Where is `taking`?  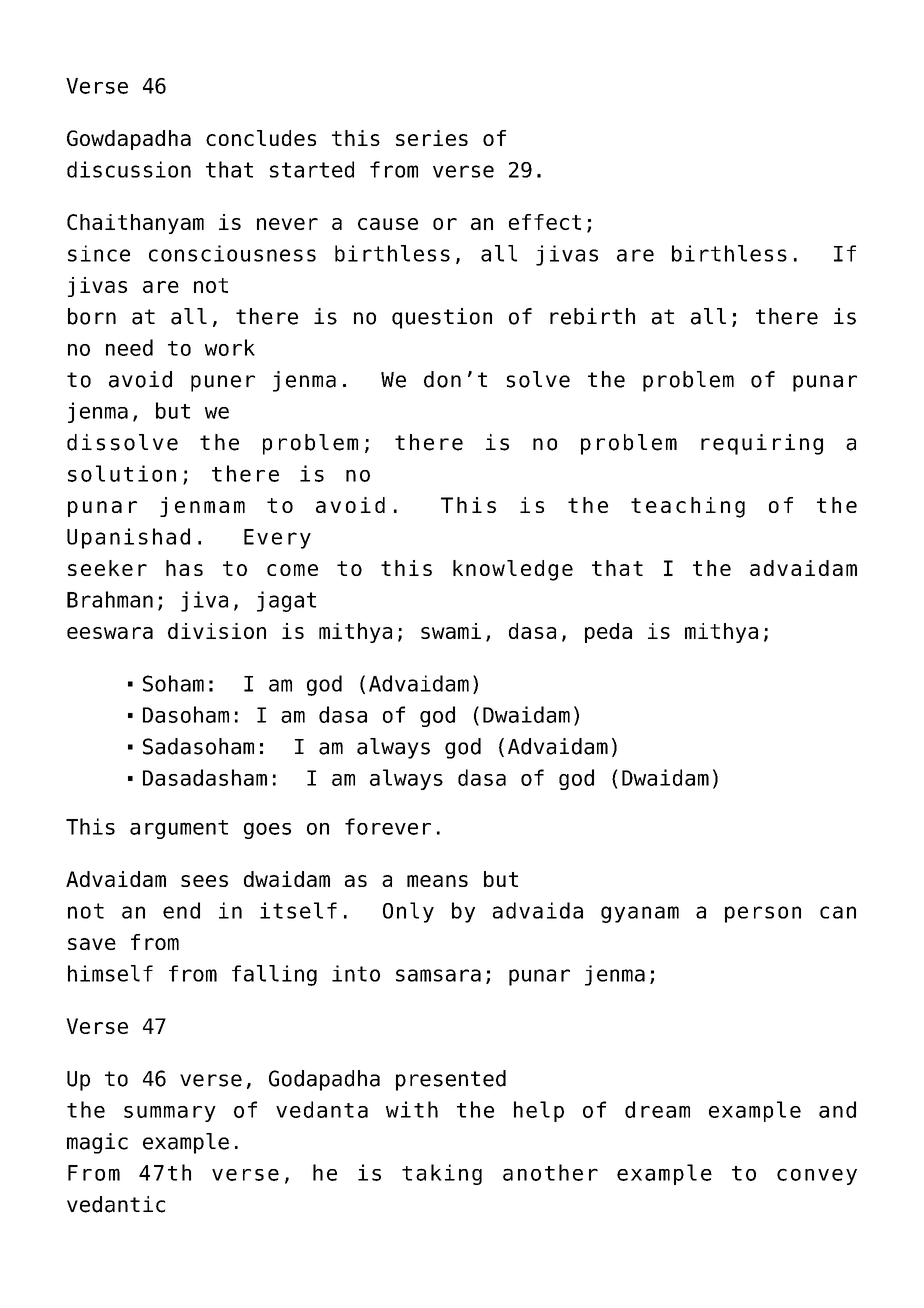 taking is located at coordinates (442, 1174).
